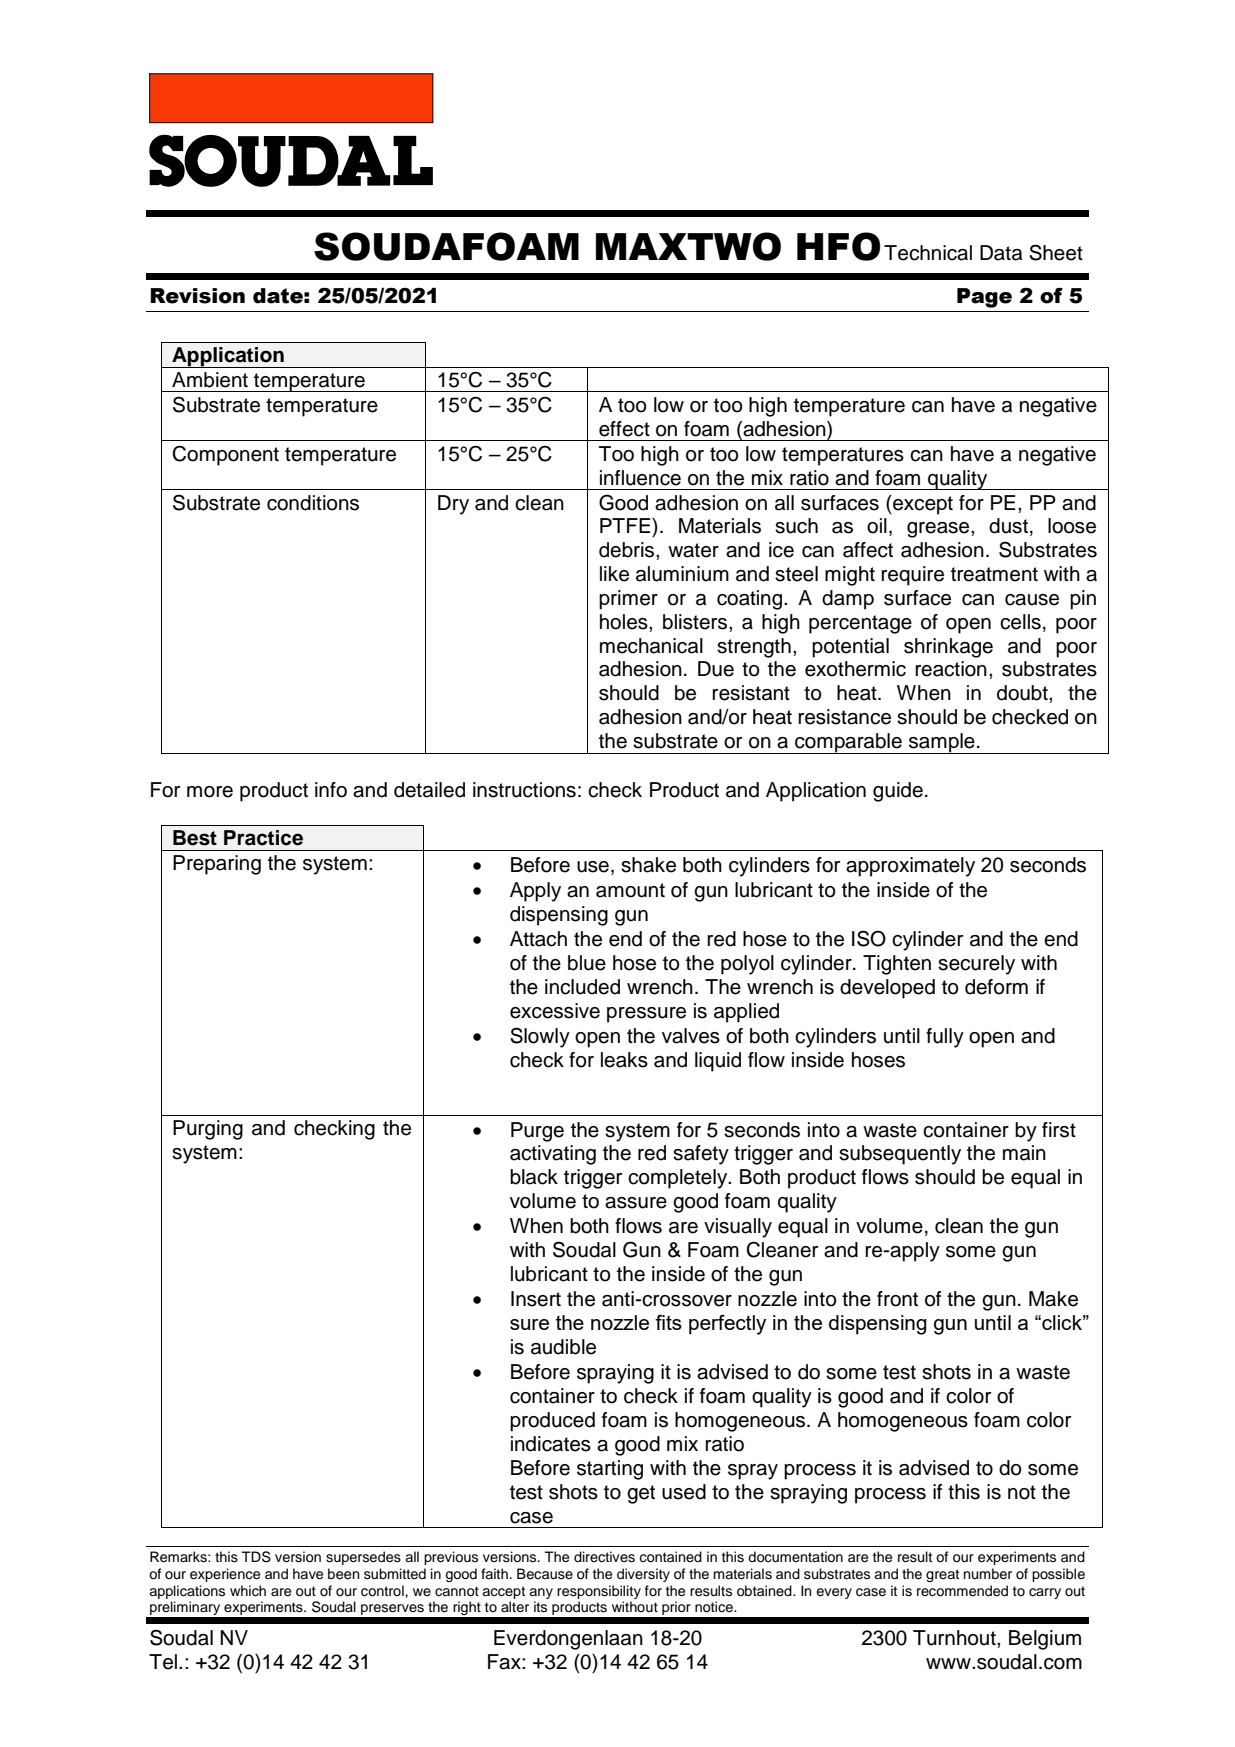 The height and width of the screenshot is (1747, 1235). What do you see at coordinates (962, 1591) in the screenshot?
I see `recommended` at bounding box center [962, 1591].
